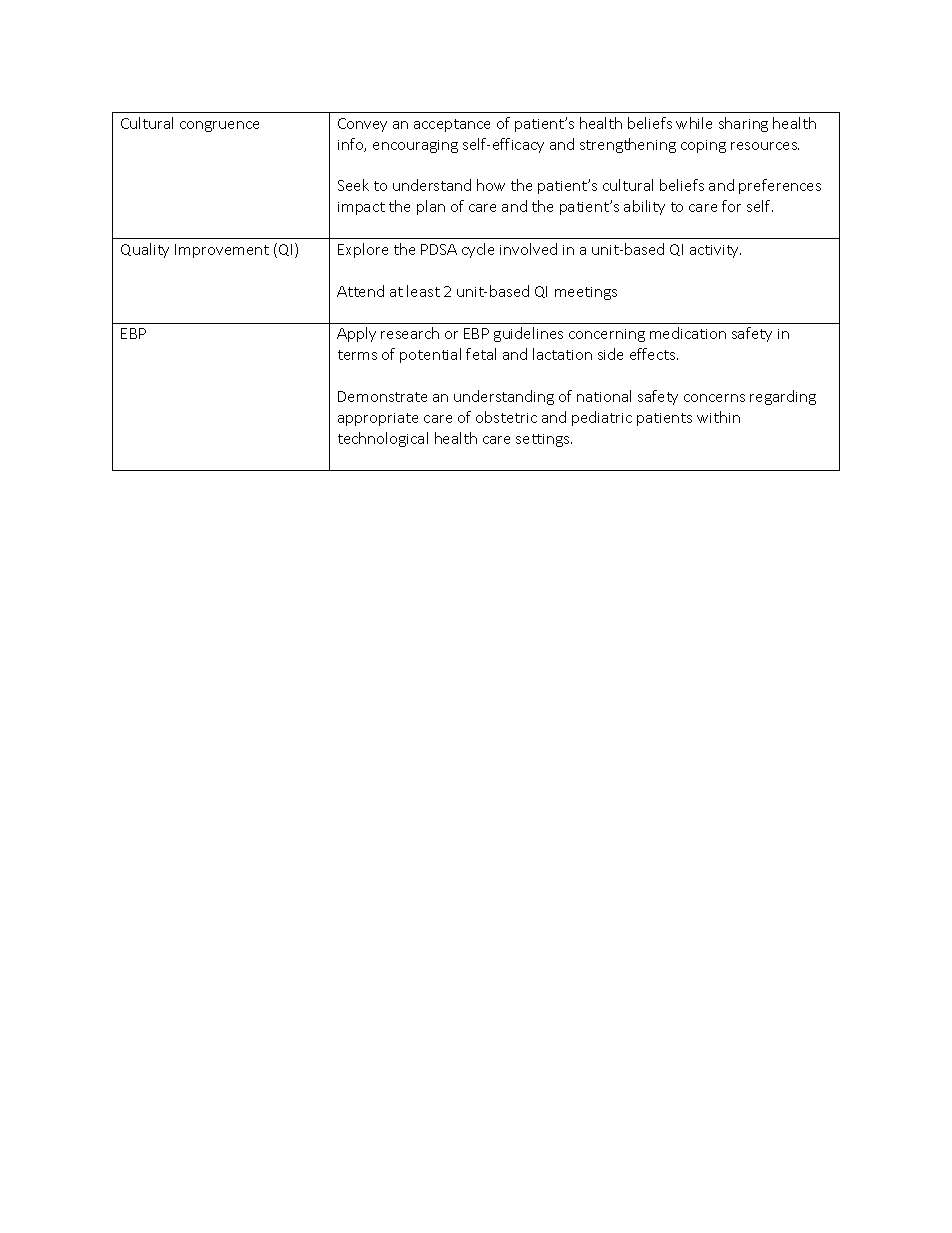 This screenshot has height=1233, width=952. I want to click on congruence, so click(219, 126).
